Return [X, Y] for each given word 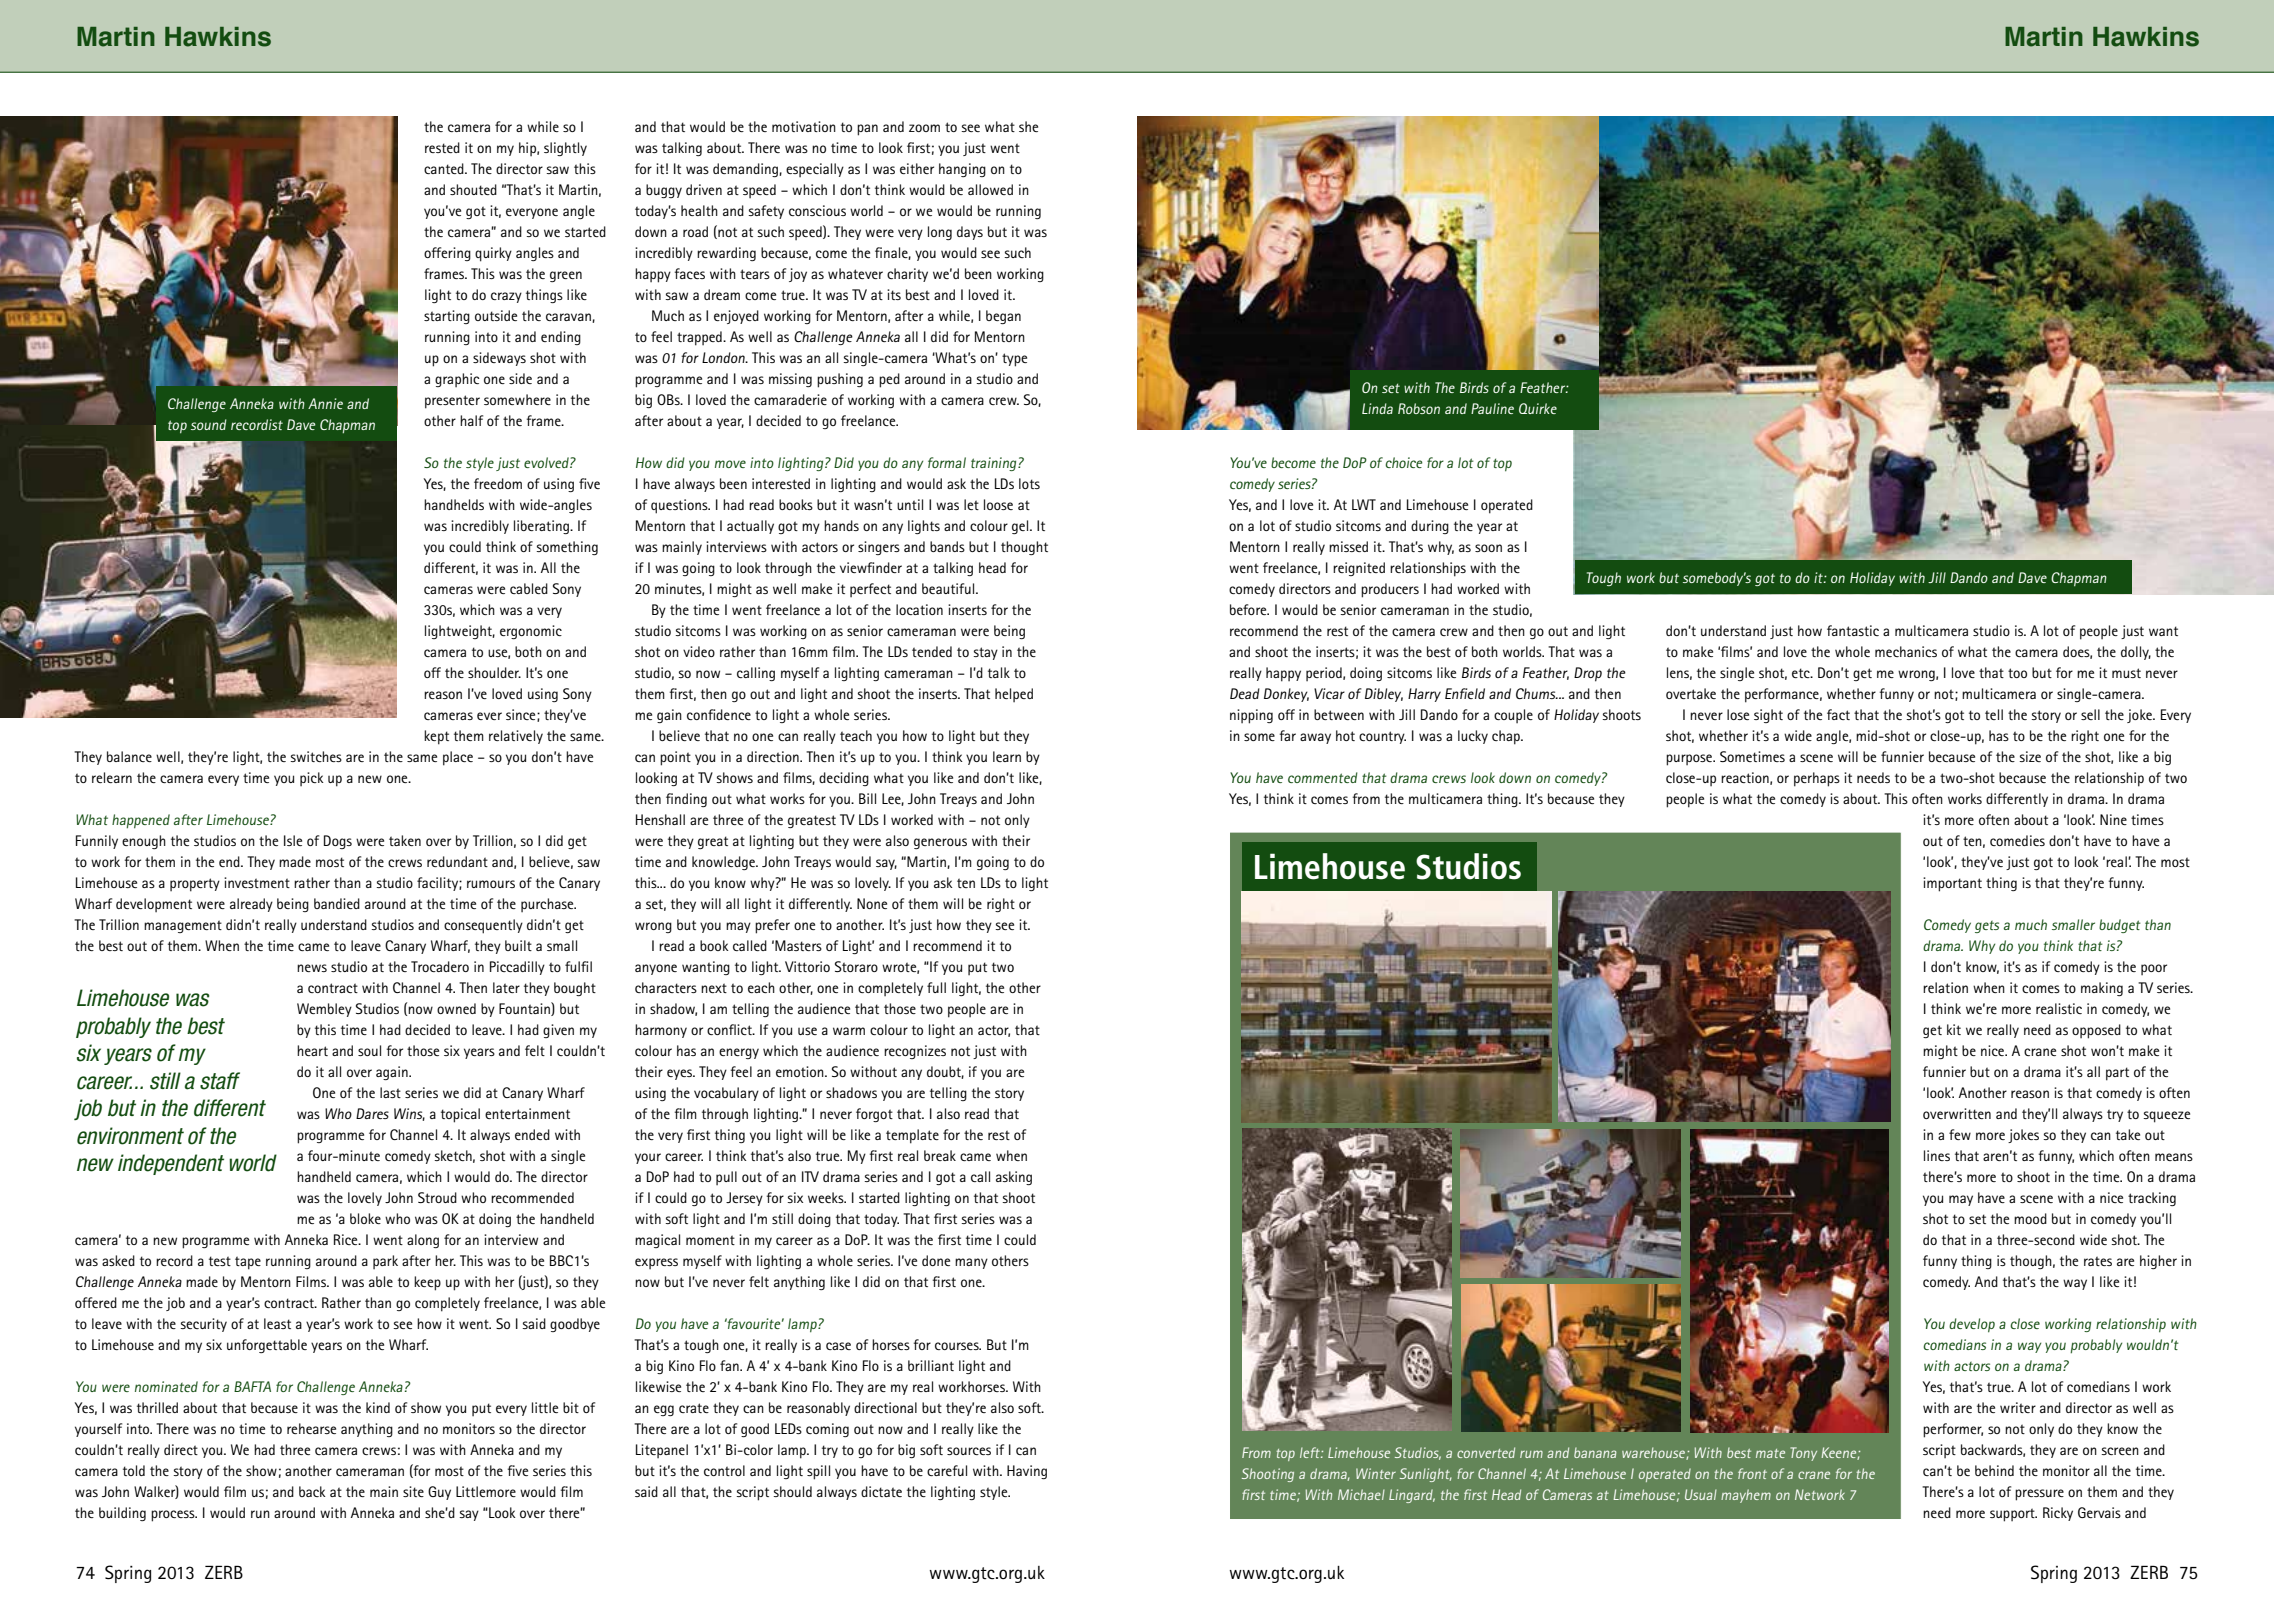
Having [1027, 1472]
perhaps [1817, 779]
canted [445, 168]
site [413, 1491]
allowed [990, 189]
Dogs [338, 842]
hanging [962, 170]
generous [940, 843]
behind [1994, 1470]
